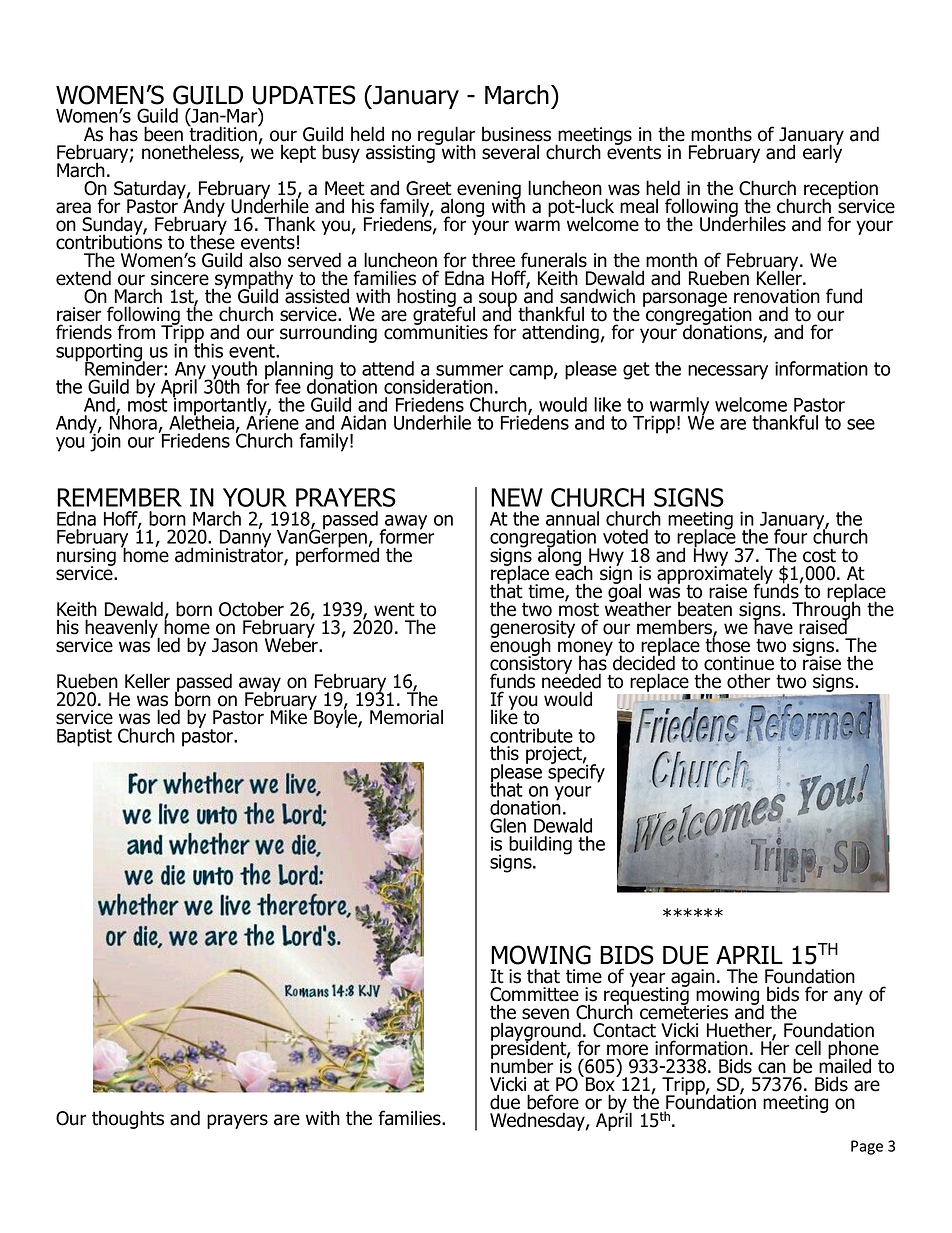 This screenshot has width=952, height=1233. What do you see at coordinates (446, 136) in the screenshot?
I see `regular` at bounding box center [446, 136].
